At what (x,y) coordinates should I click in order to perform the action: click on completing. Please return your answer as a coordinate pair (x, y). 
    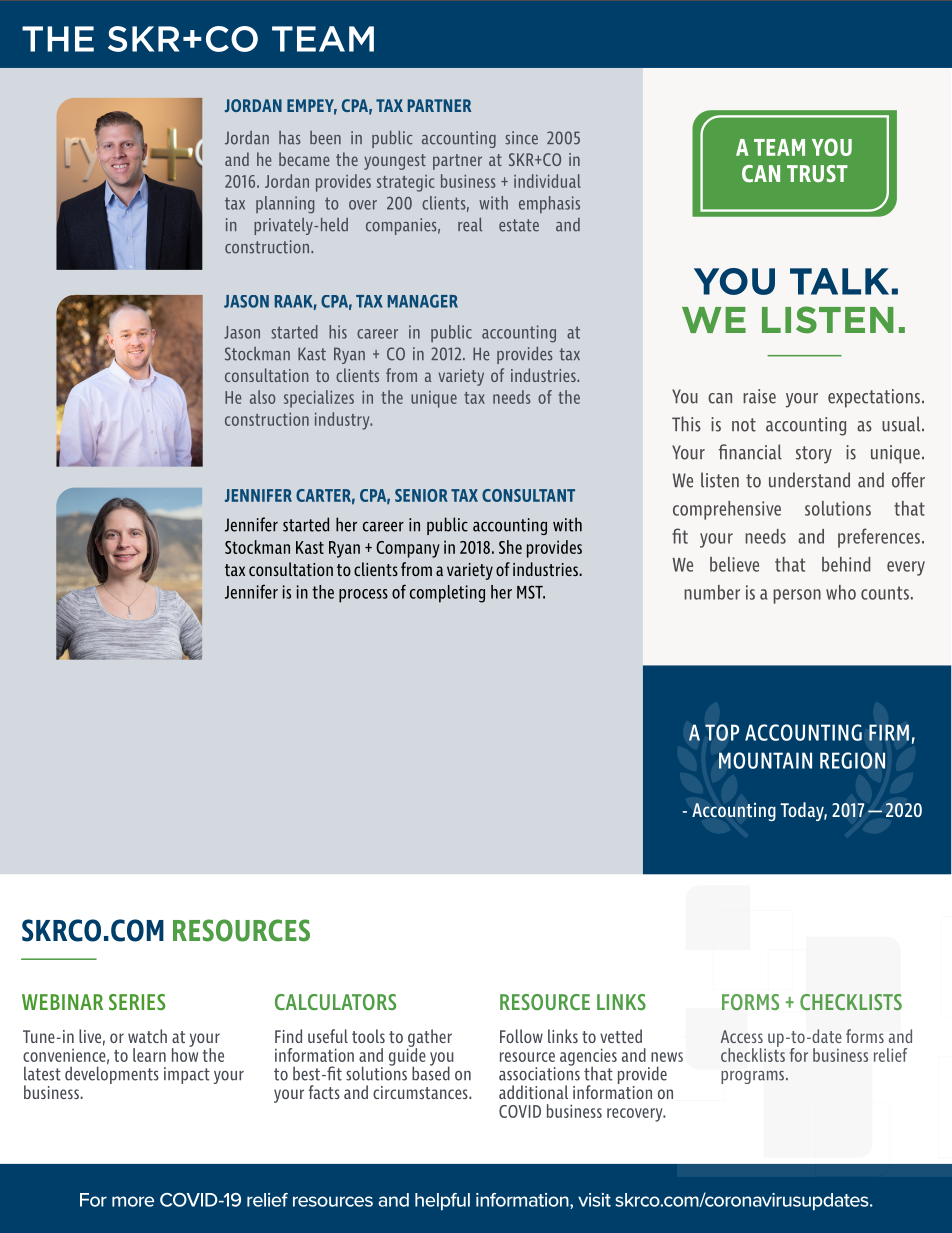
    Looking at the image, I should click on (447, 594).
